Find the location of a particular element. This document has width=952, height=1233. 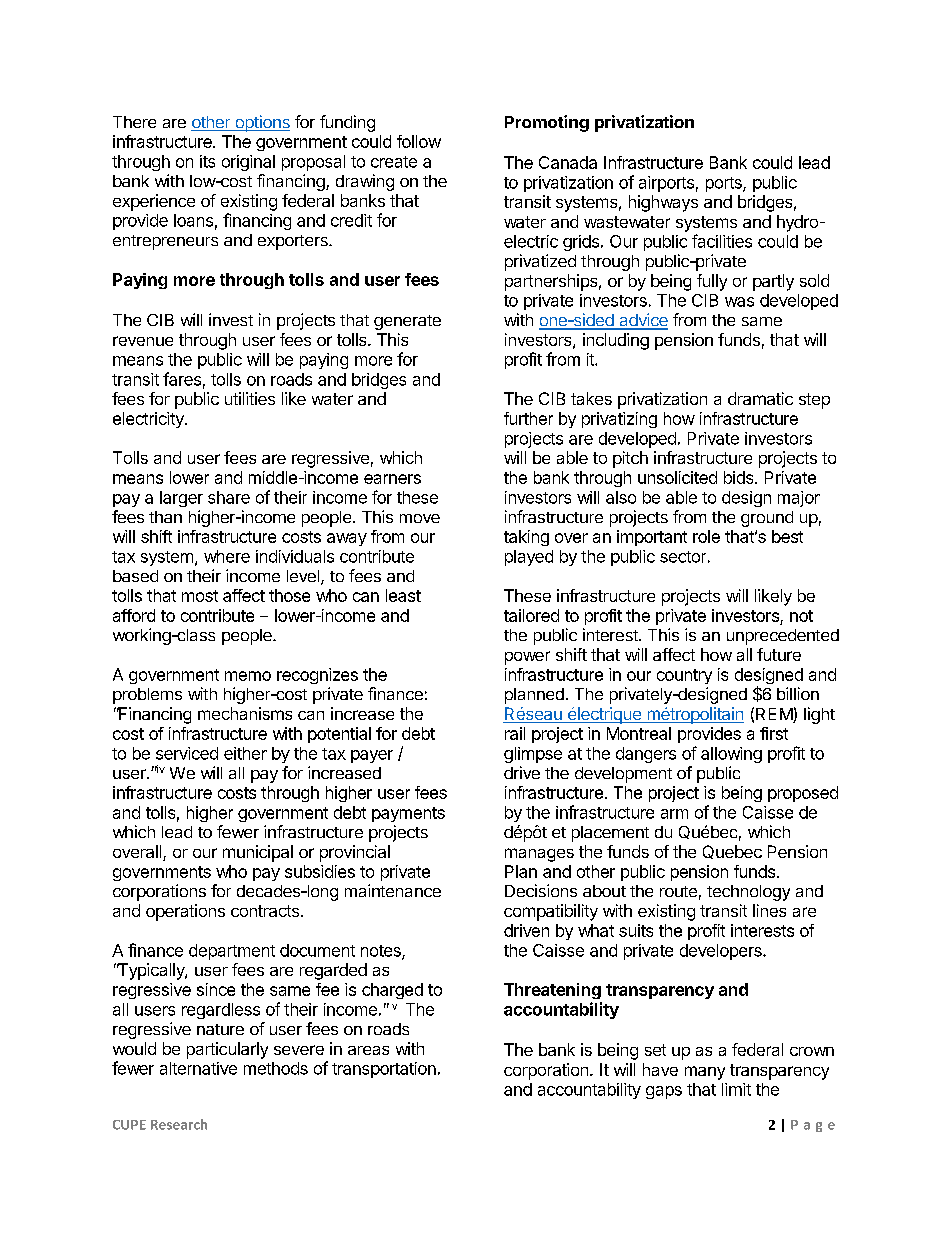

highways is located at coordinates (663, 203).
